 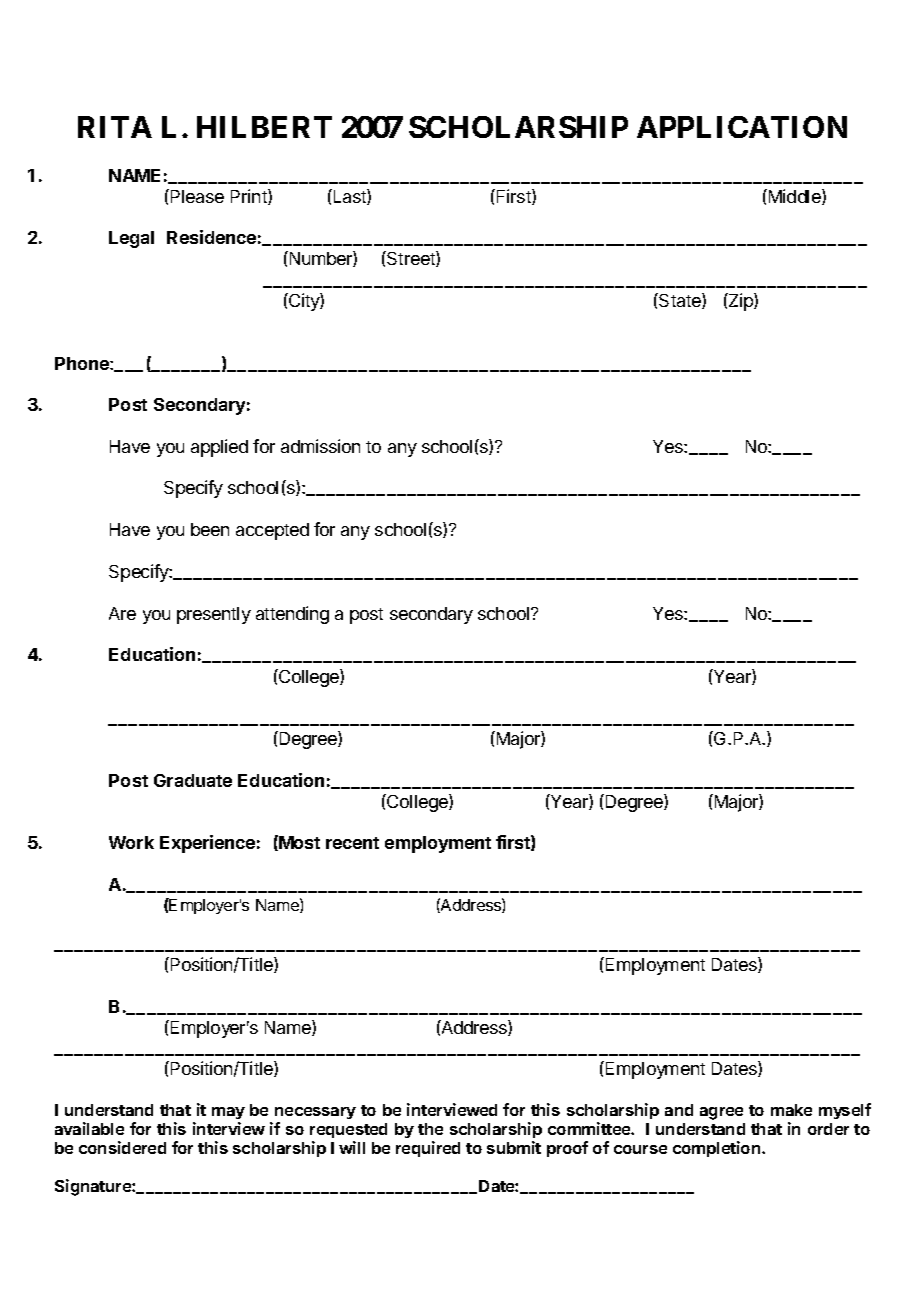 I want to click on make, so click(x=791, y=1110).
